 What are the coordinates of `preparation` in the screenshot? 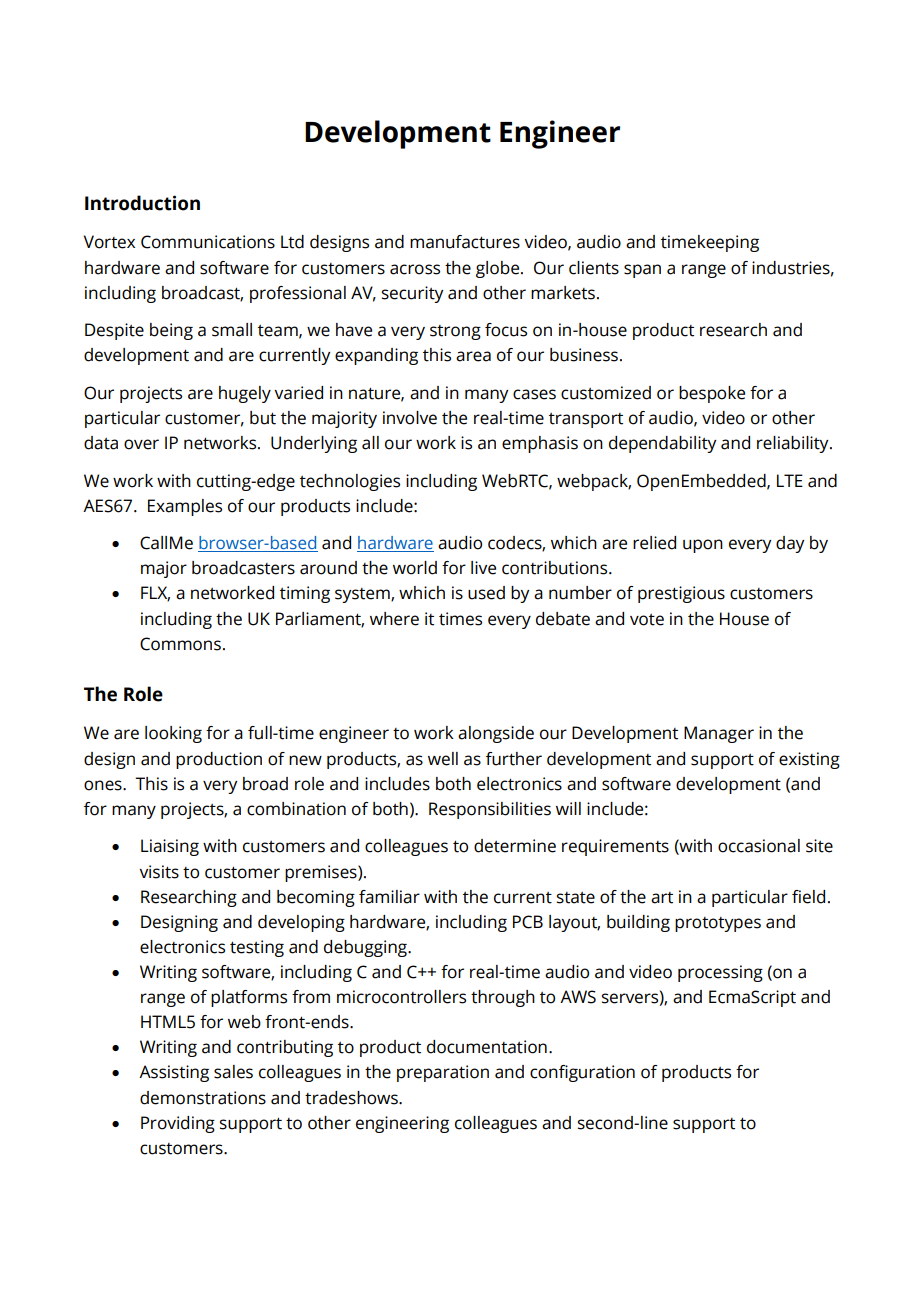 It's located at (443, 1073).
